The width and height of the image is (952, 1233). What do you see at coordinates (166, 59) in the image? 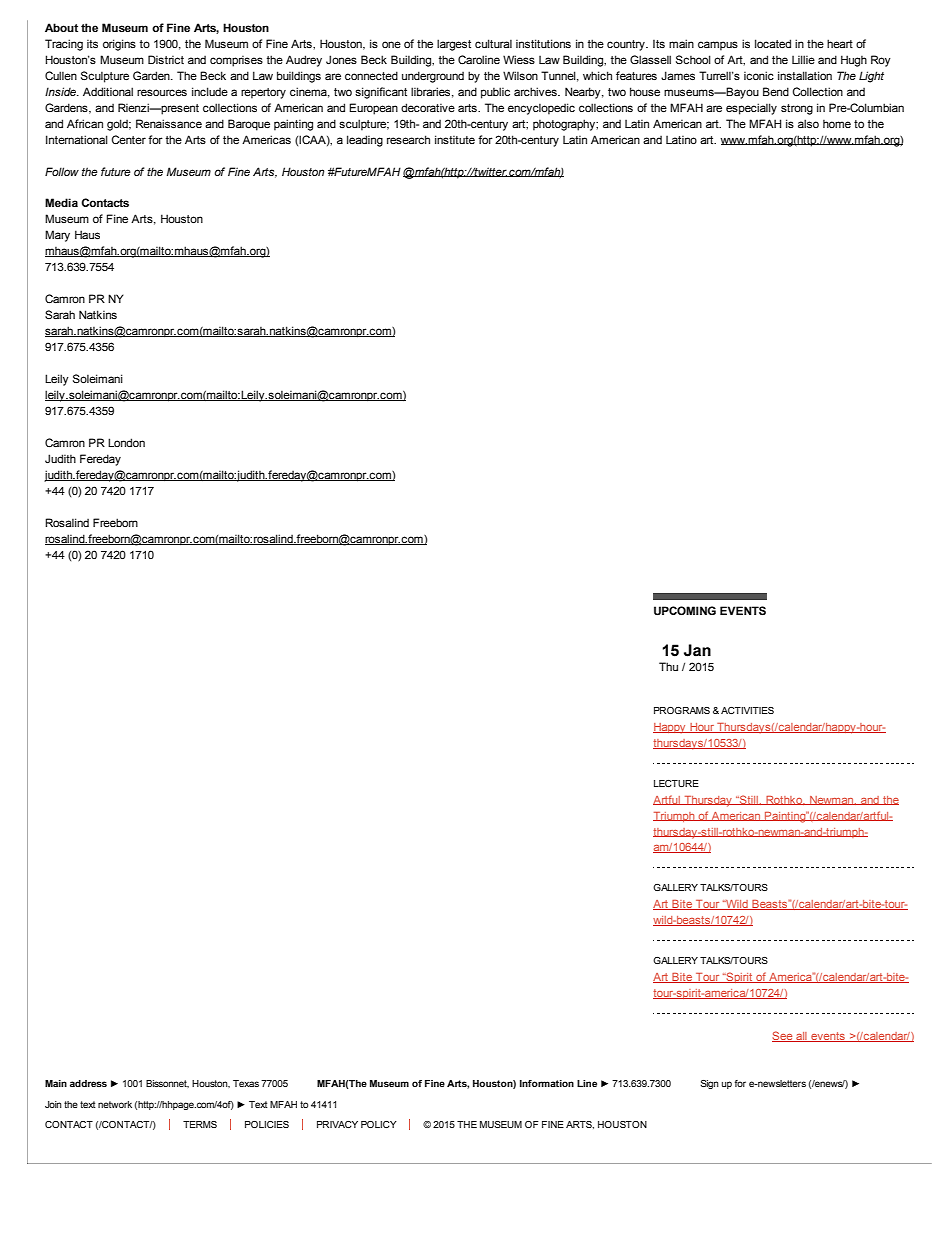
I see `District` at bounding box center [166, 59].
